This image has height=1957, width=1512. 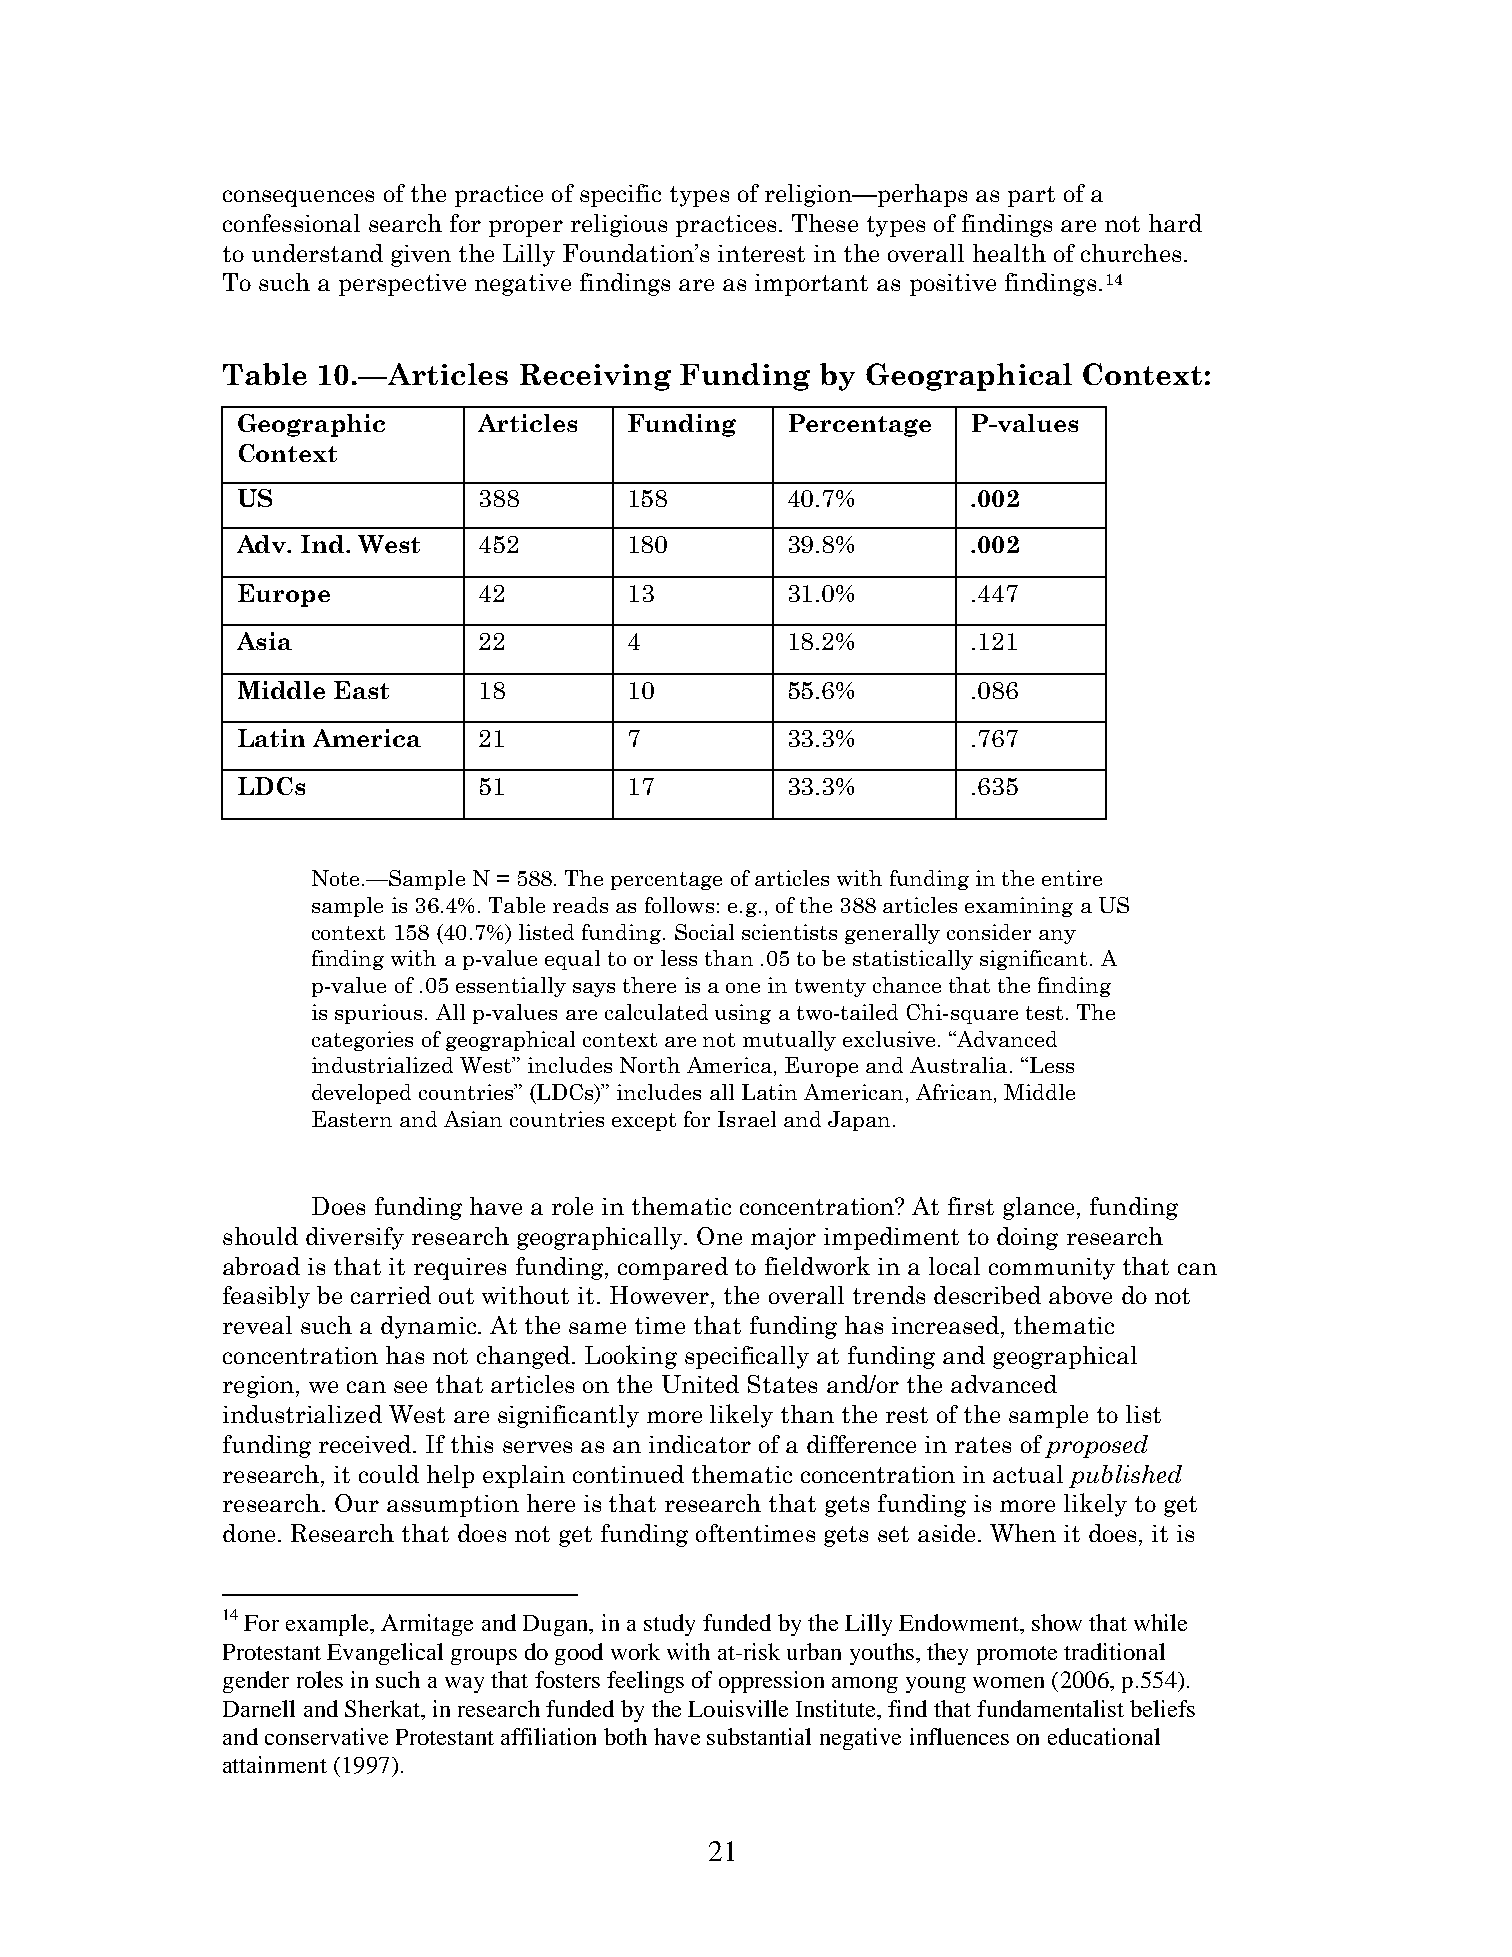 What do you see at coordinates (1072, 878) in the image?
I see `entire` at bounding box center [1072, 878].
